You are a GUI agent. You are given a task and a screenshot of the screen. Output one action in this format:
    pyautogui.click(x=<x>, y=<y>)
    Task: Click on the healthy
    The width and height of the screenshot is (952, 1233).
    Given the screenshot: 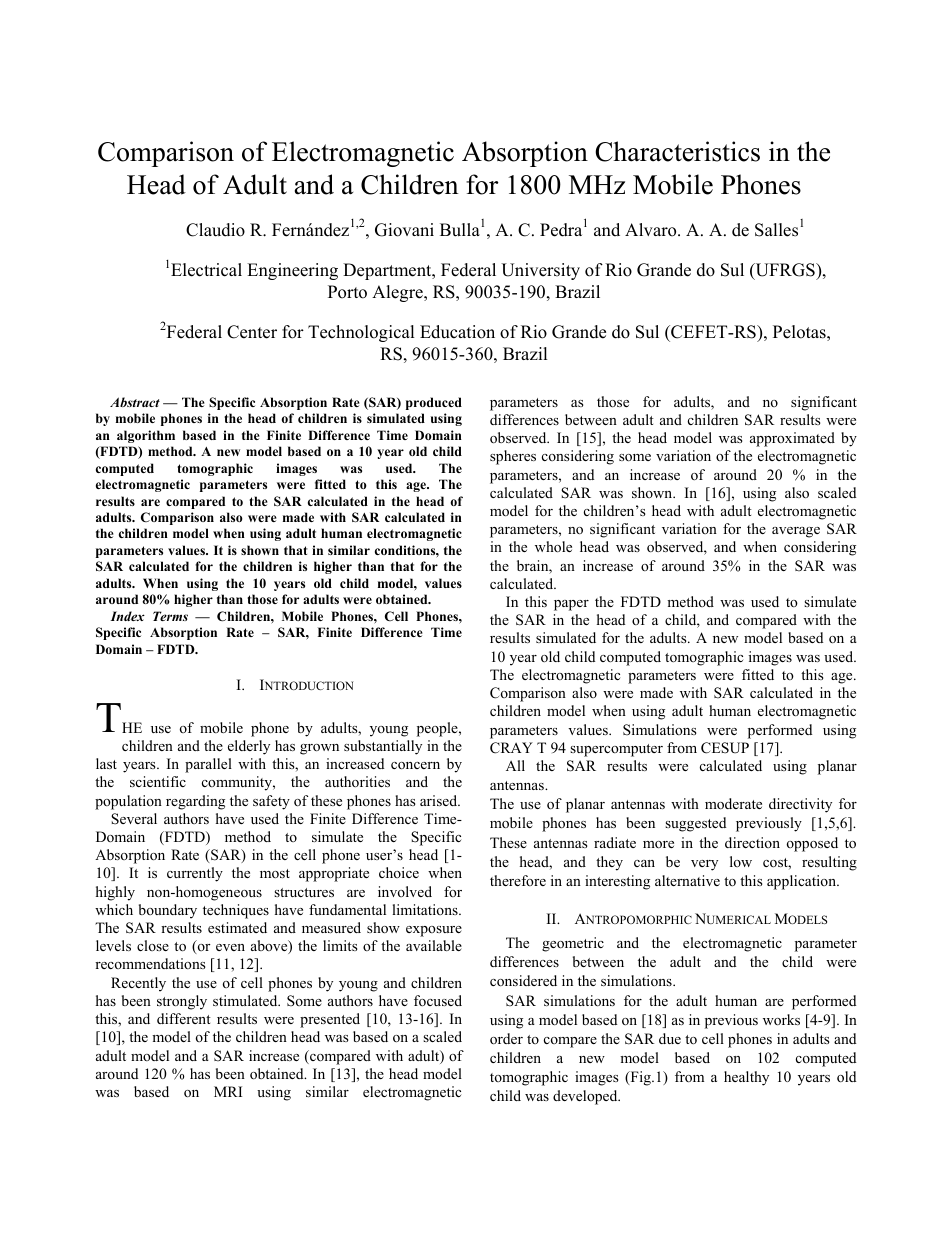 What is the action you would take?
    pyautogui.click(x=746, y=1078)
